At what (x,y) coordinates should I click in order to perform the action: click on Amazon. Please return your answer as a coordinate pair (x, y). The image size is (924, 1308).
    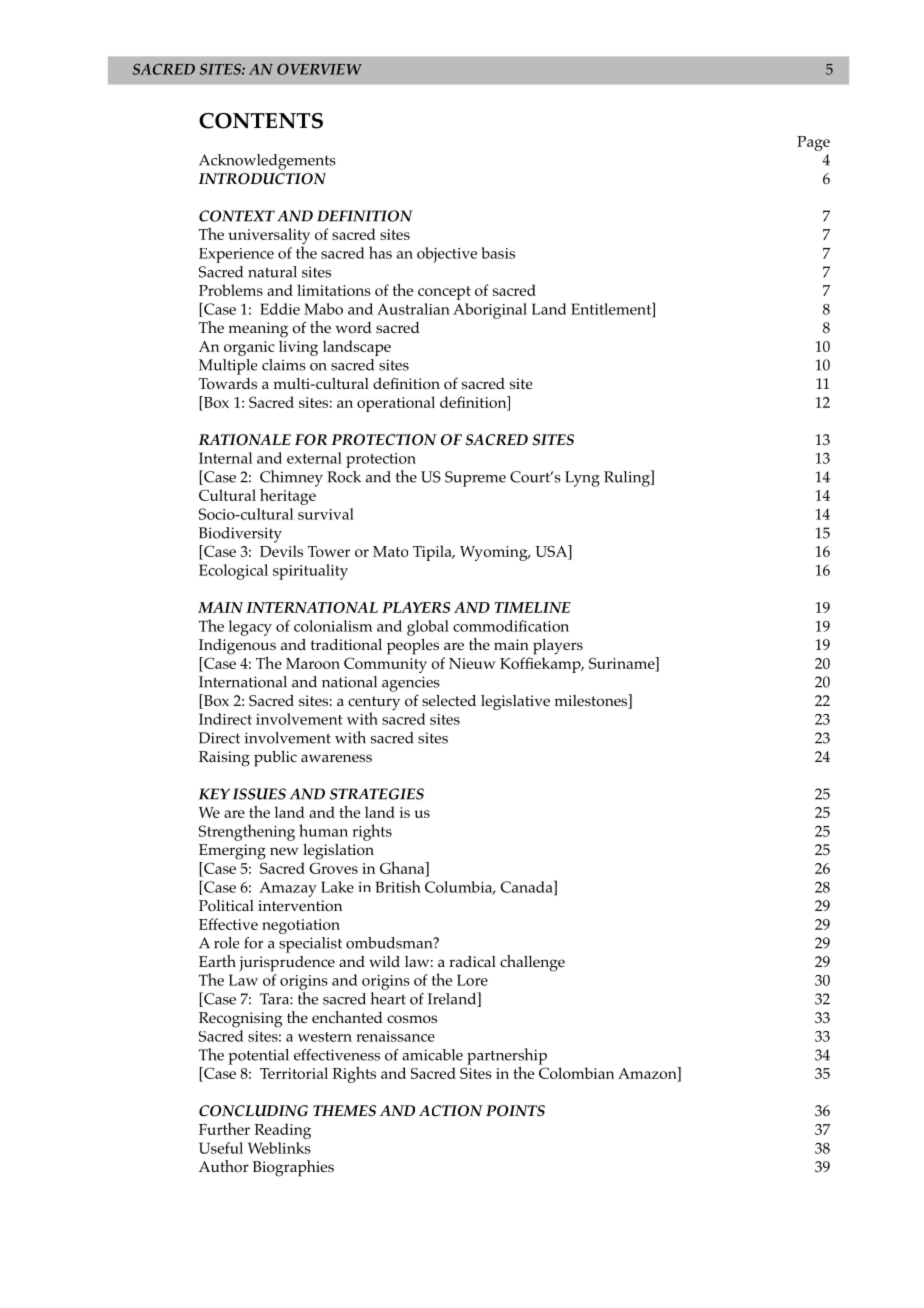
    Looking at the image, I should click on (648, 1074).
